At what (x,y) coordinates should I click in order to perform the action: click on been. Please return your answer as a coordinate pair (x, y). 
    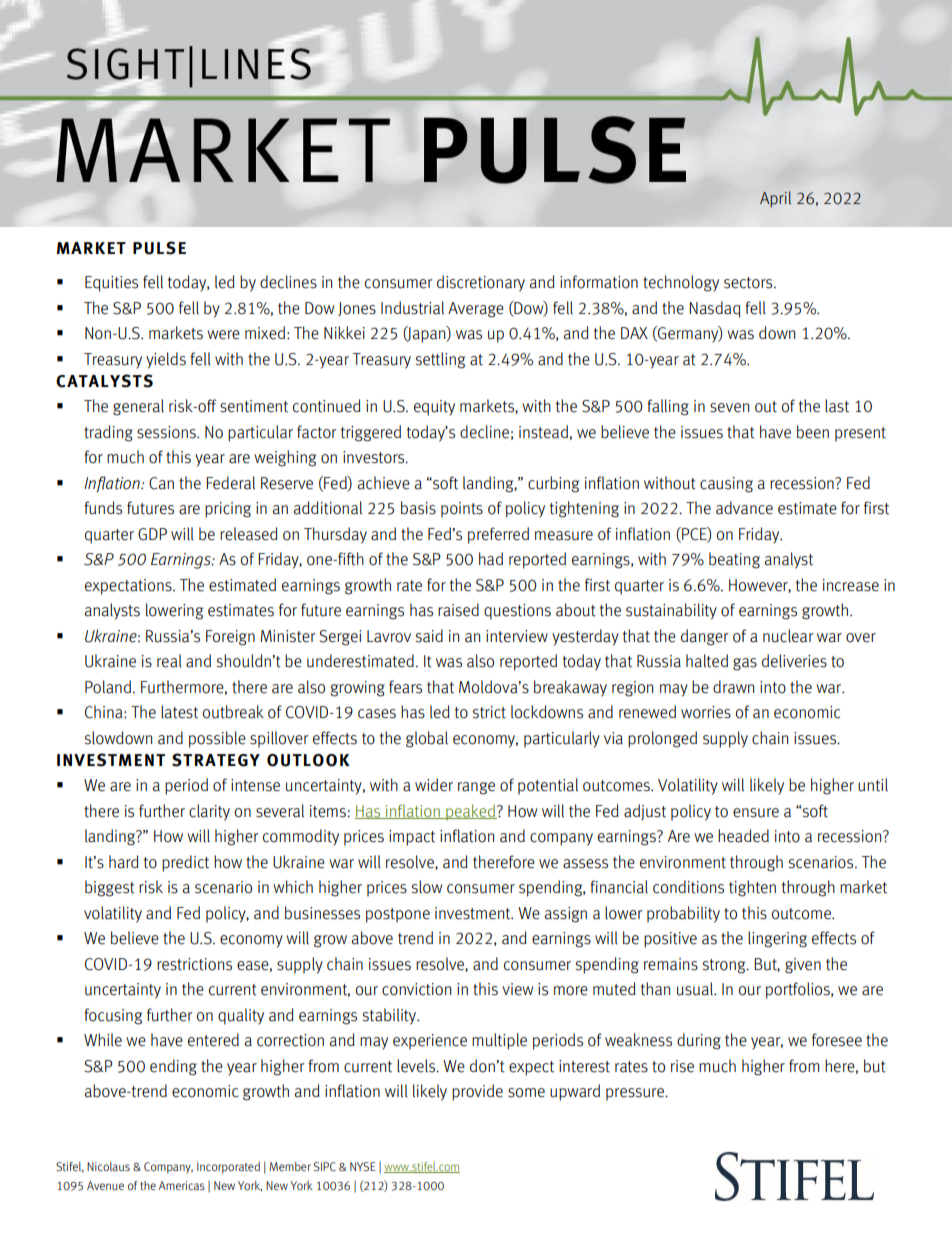
    Looking at the image, I should click on (813, 432).
